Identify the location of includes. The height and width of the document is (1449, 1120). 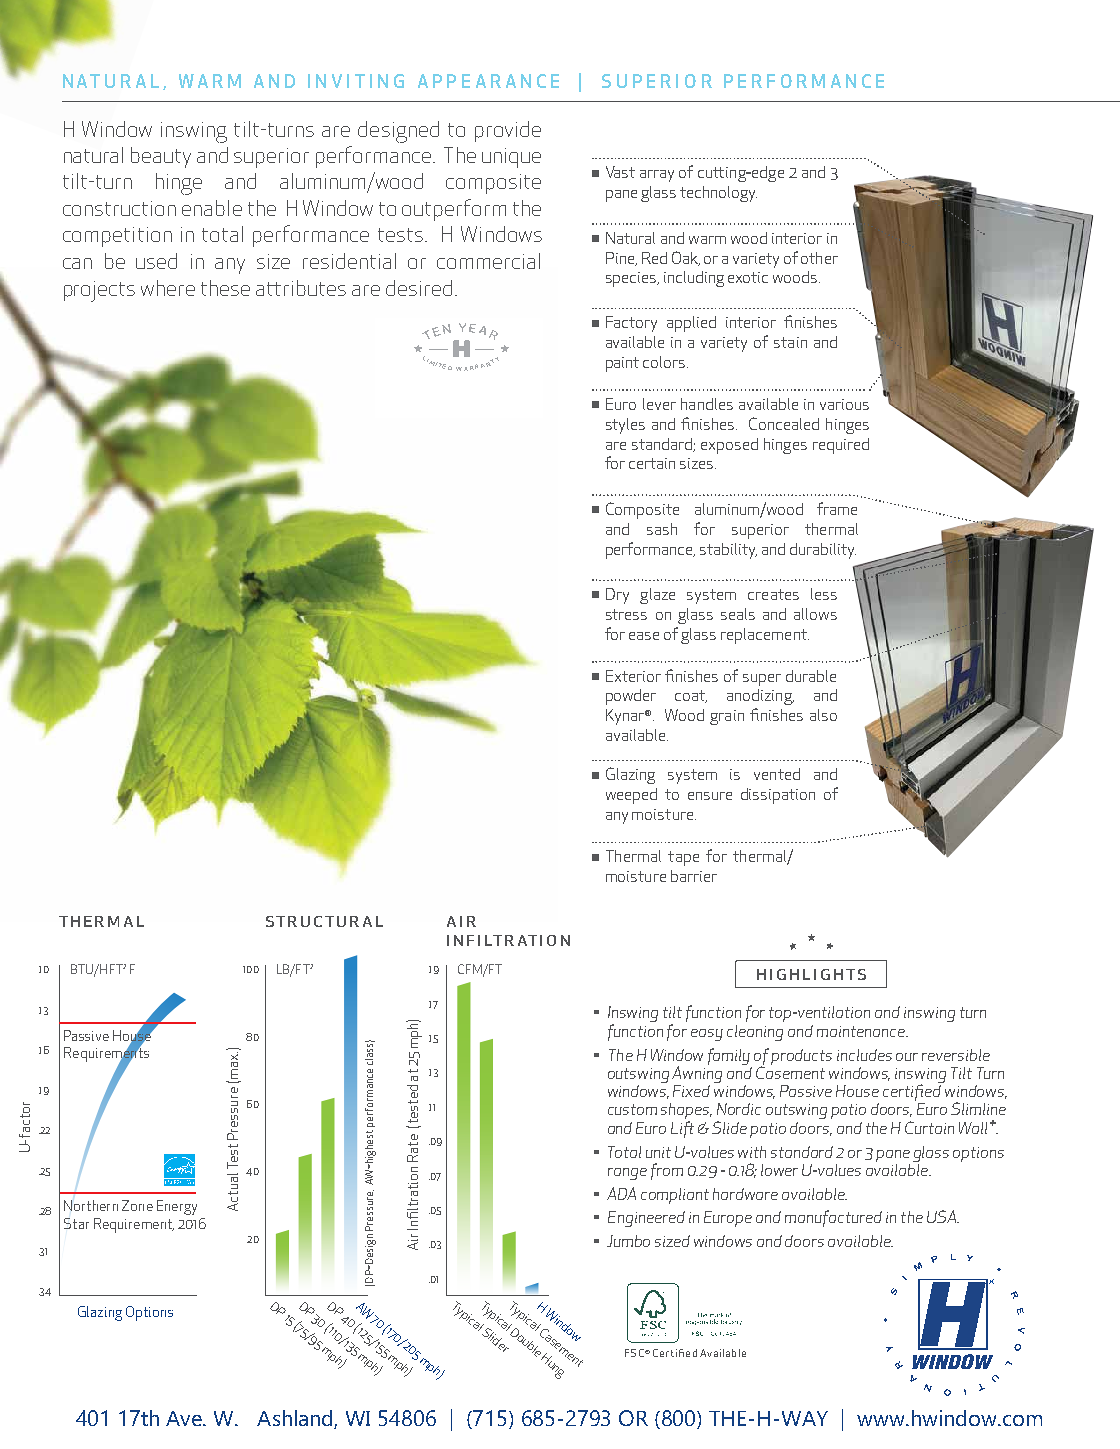
(864, 1055).
